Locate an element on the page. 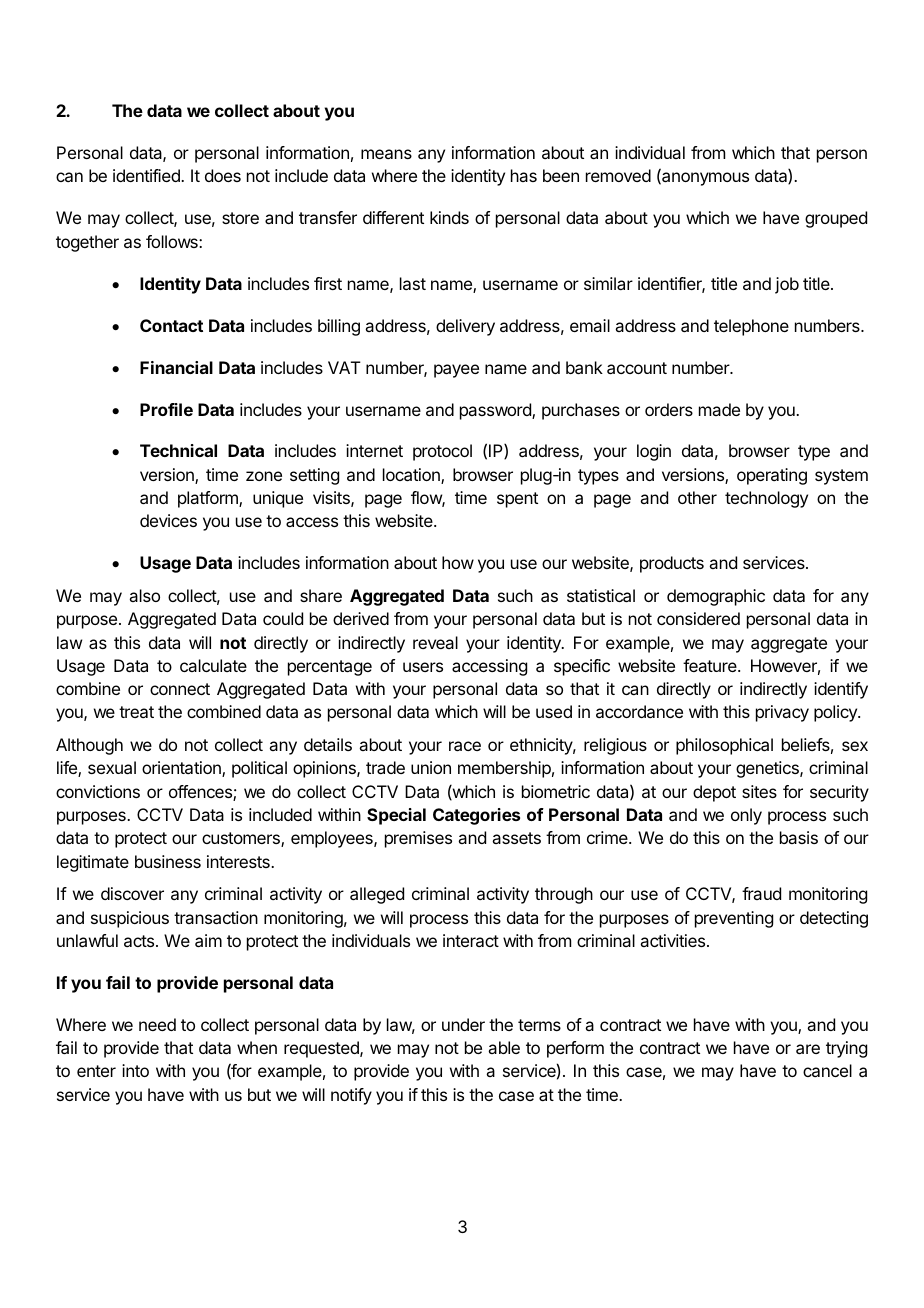 The height and width of the document is (1308, 924). identified is located at coordinates (147, 175).
